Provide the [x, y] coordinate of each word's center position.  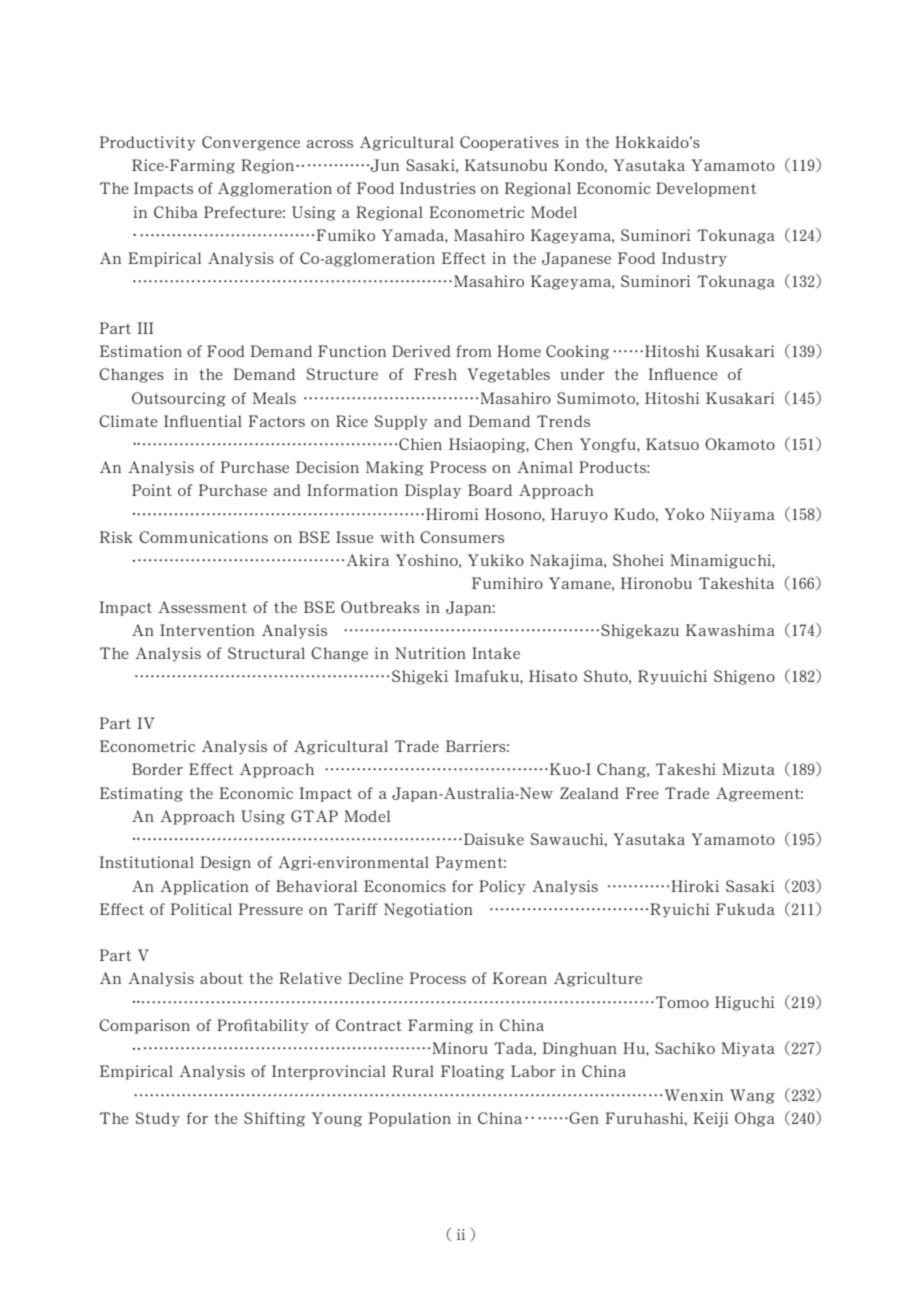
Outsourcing [179, 399]
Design [225, 863]
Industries [438, 188]
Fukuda [745, 909]
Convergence [251, 143]
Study [158, 1119]
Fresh [435, 374]
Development [706, 189]
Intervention [207, 630]
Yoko [684, 514]
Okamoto [740, 444]
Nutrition [430, 653]
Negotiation [428, 910]
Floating [472, 1072]
